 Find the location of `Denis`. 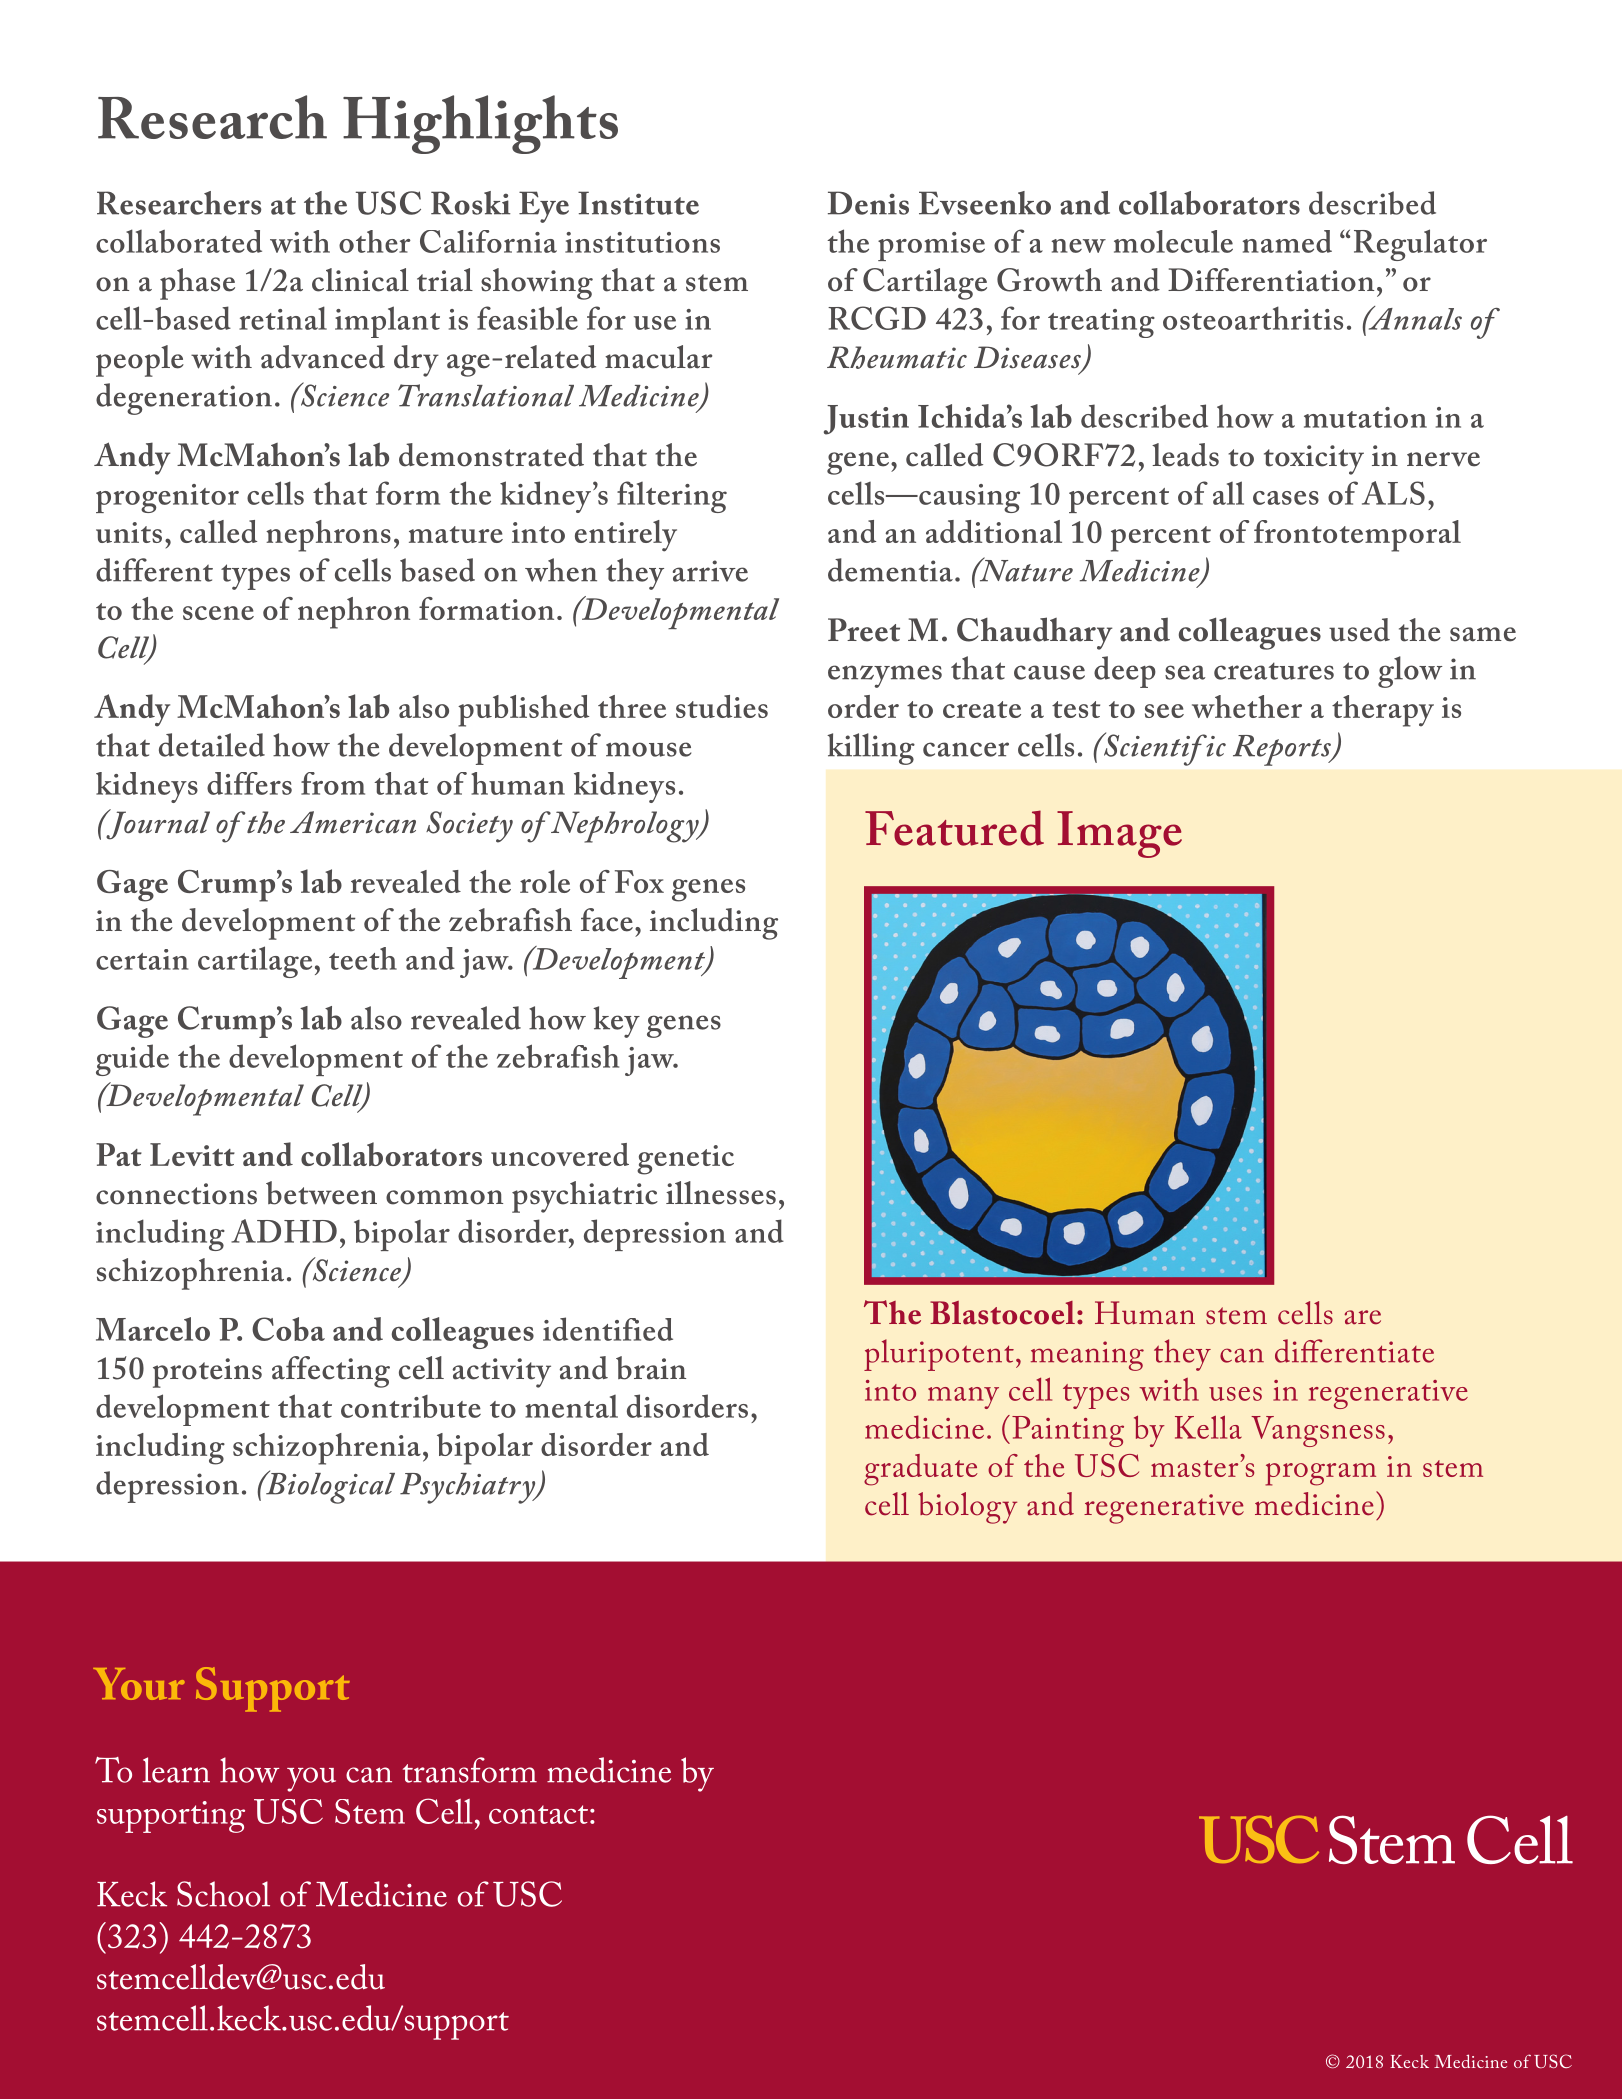

Denis is located at coordinates (868, 203).
